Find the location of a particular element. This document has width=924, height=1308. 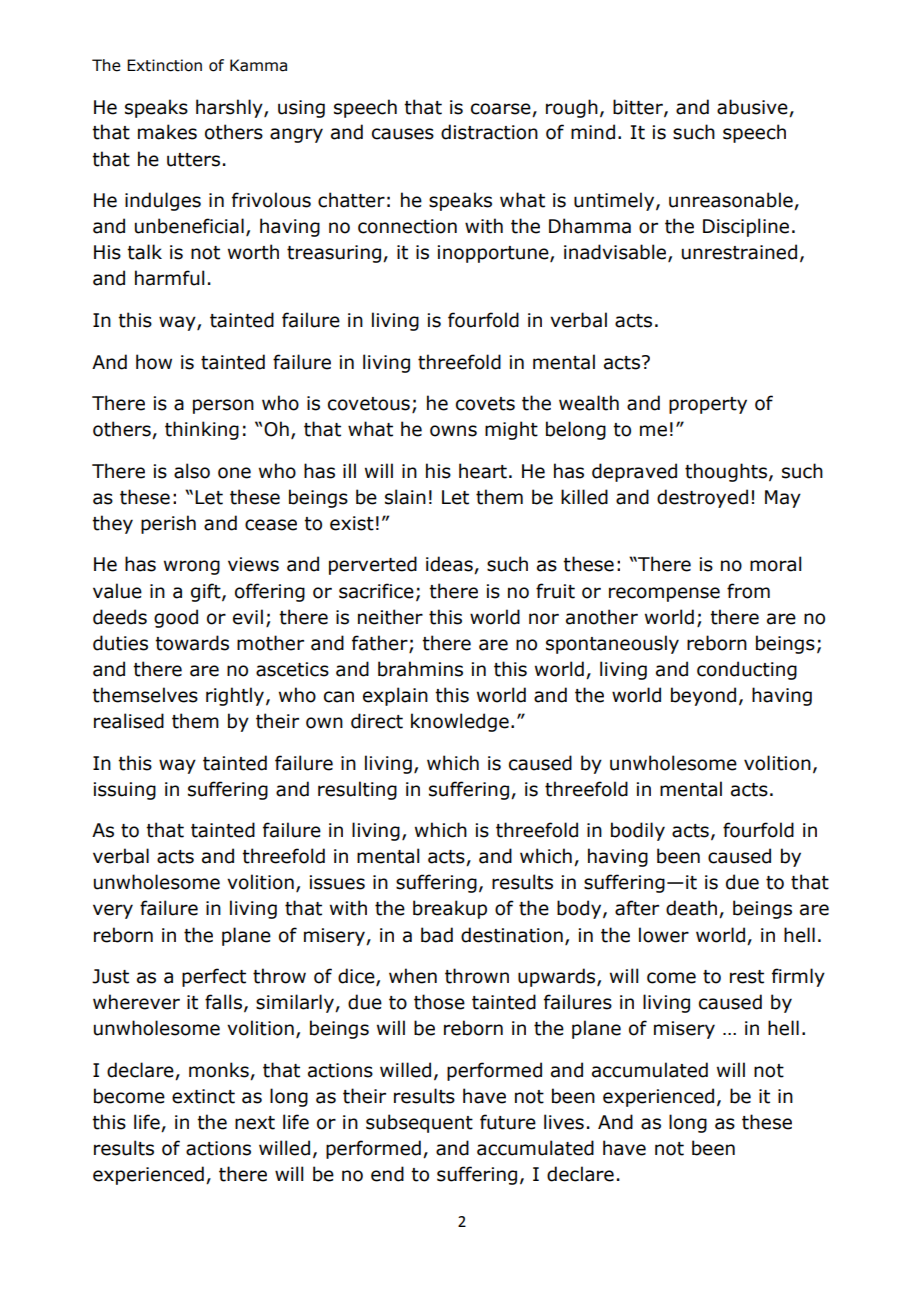

lives is located at coordinates (564, 1122).
